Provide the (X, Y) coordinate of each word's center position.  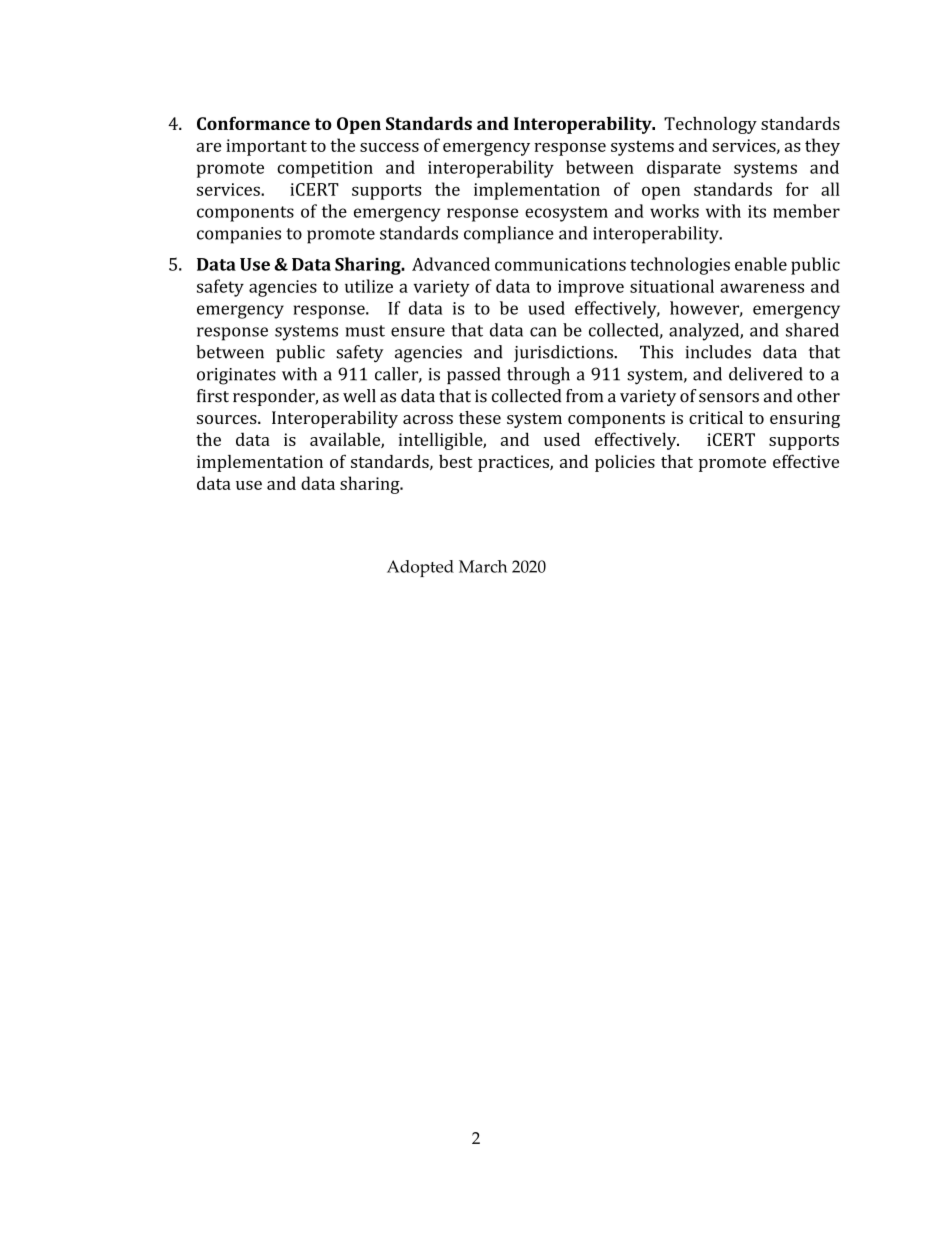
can (543, 332)
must (365, 331)
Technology (710, 125)
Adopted (420, 568)
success (389, 147)
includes (718, 352)
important (266, 147)
